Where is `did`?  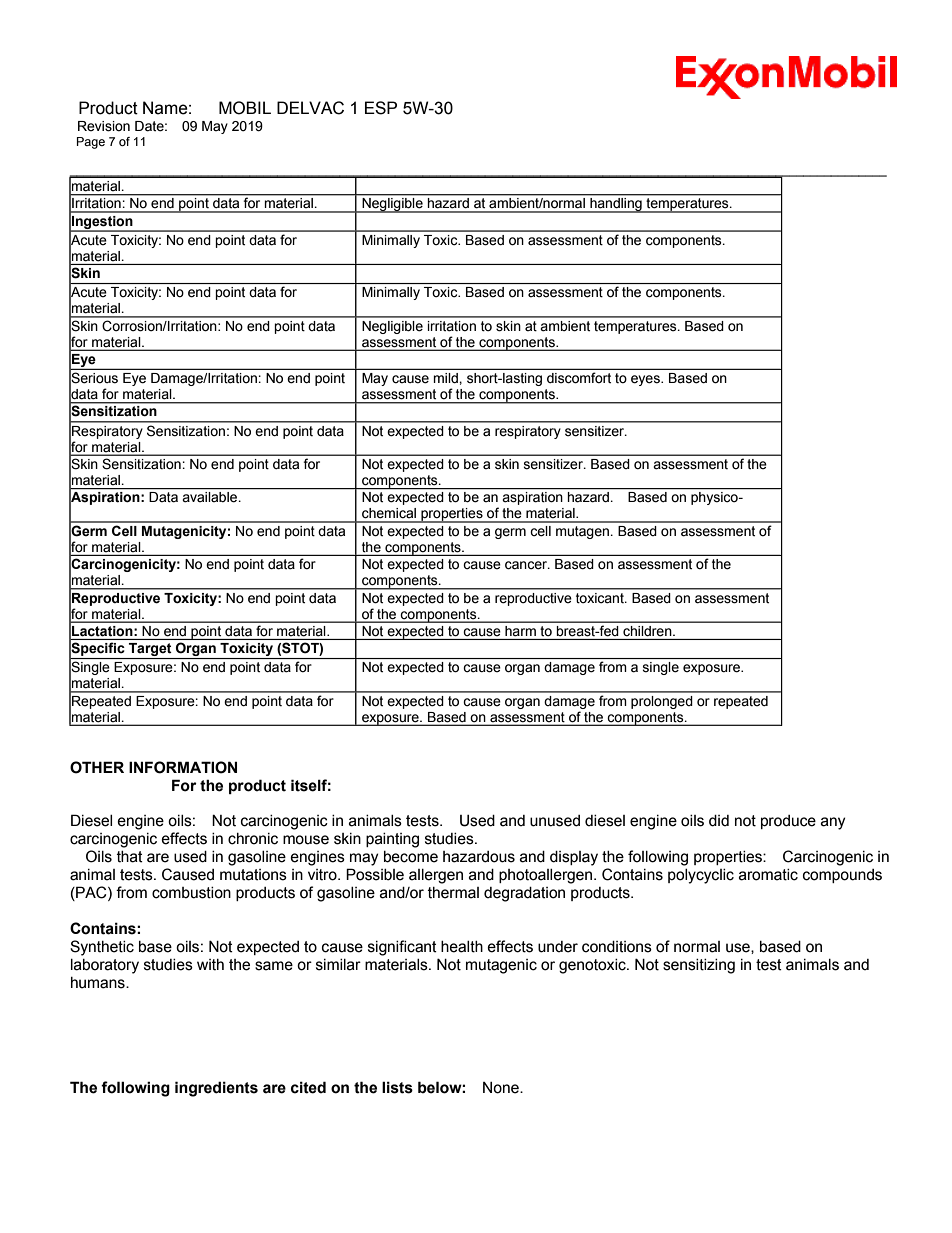 did is located at coordinates (719, 821).
